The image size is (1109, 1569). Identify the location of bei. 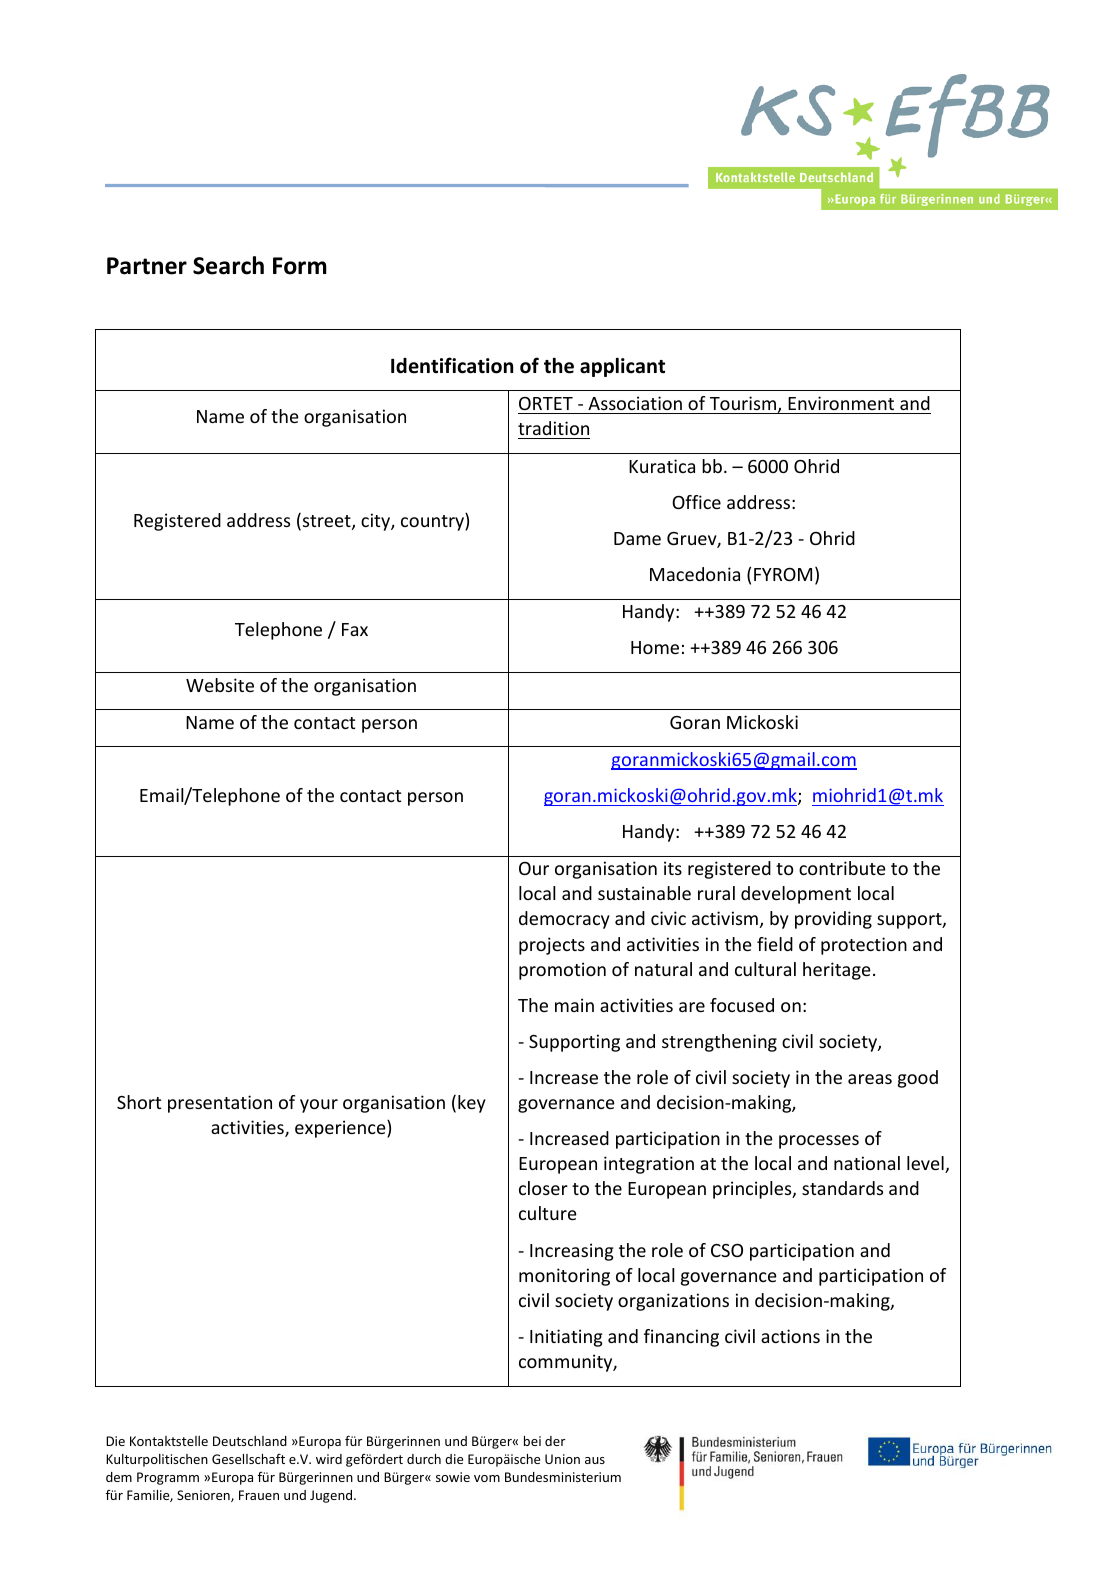
(532, 1441).
